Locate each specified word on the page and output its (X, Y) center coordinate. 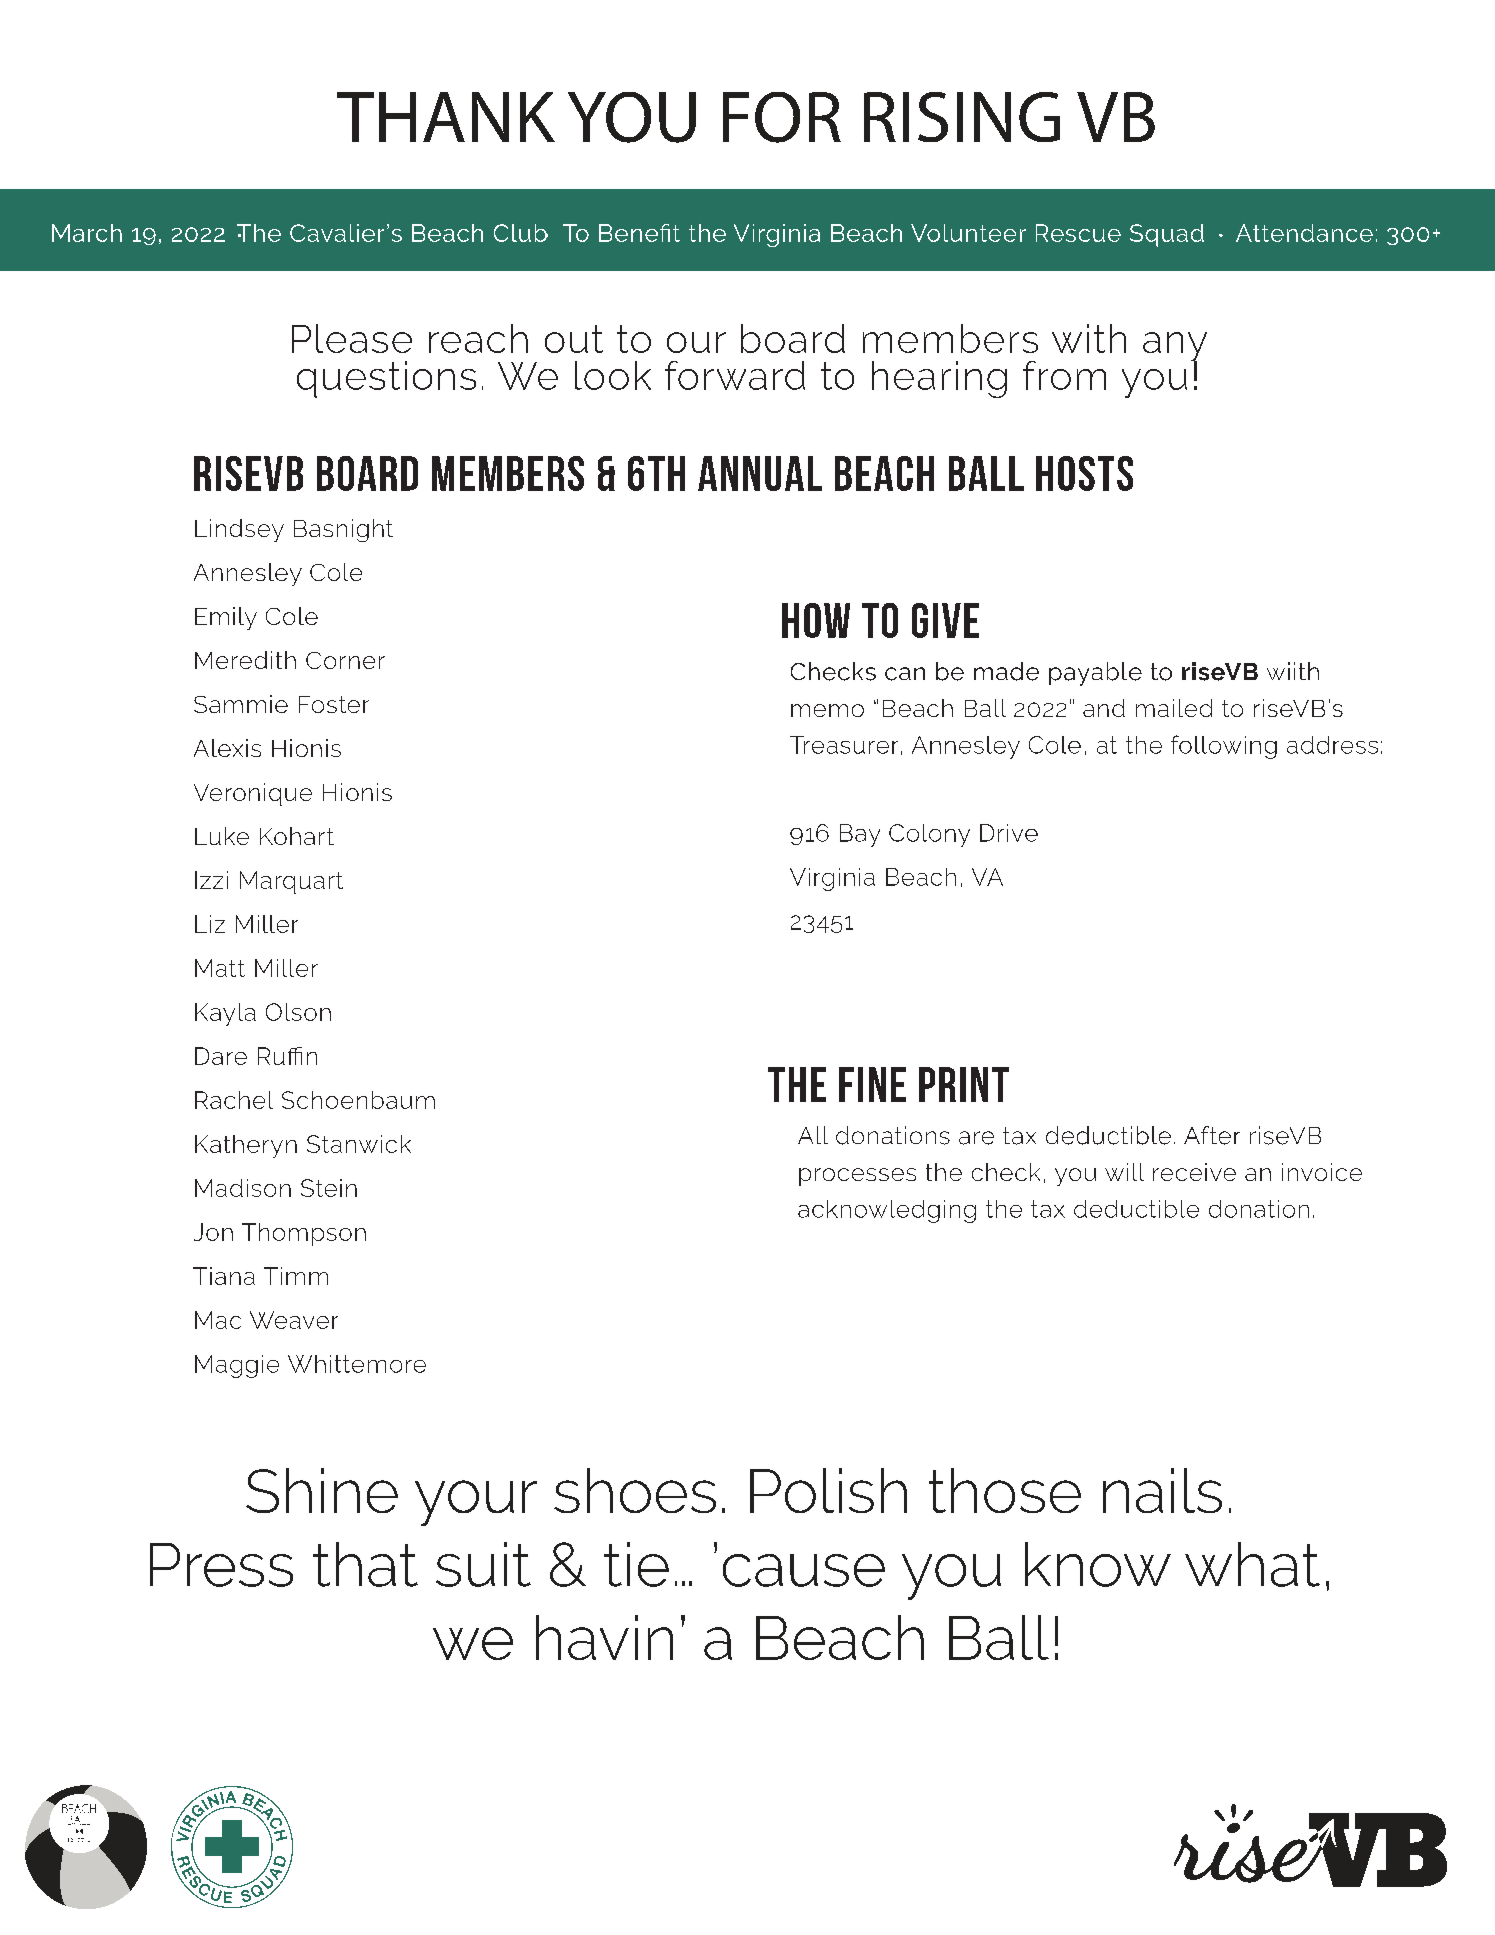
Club (521, 233)
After (1212, 1135)
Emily (226, 618)
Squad (1167, 235)
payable (1095, 674)
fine (872, 1084)
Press (221, 1565)
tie (636, 1564)
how (816, 620)
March (87, 233)
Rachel (234, 1100)
